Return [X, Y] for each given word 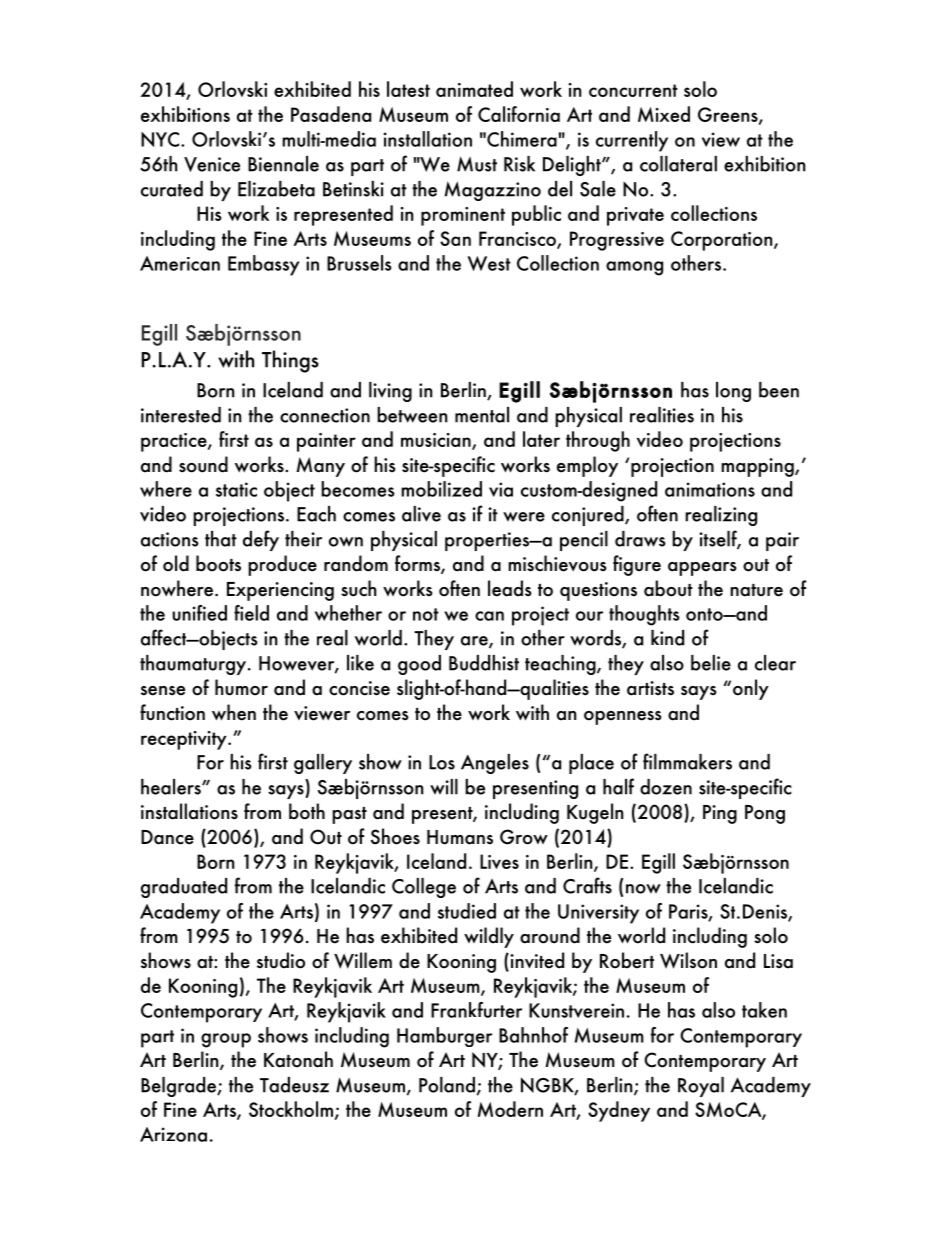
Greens [729, 116]
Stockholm [291, 1109]
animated [474, 89]
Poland [447, 1085]
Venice [212, 164]
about [668, 588]
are [475, 642]
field [251, 613]
